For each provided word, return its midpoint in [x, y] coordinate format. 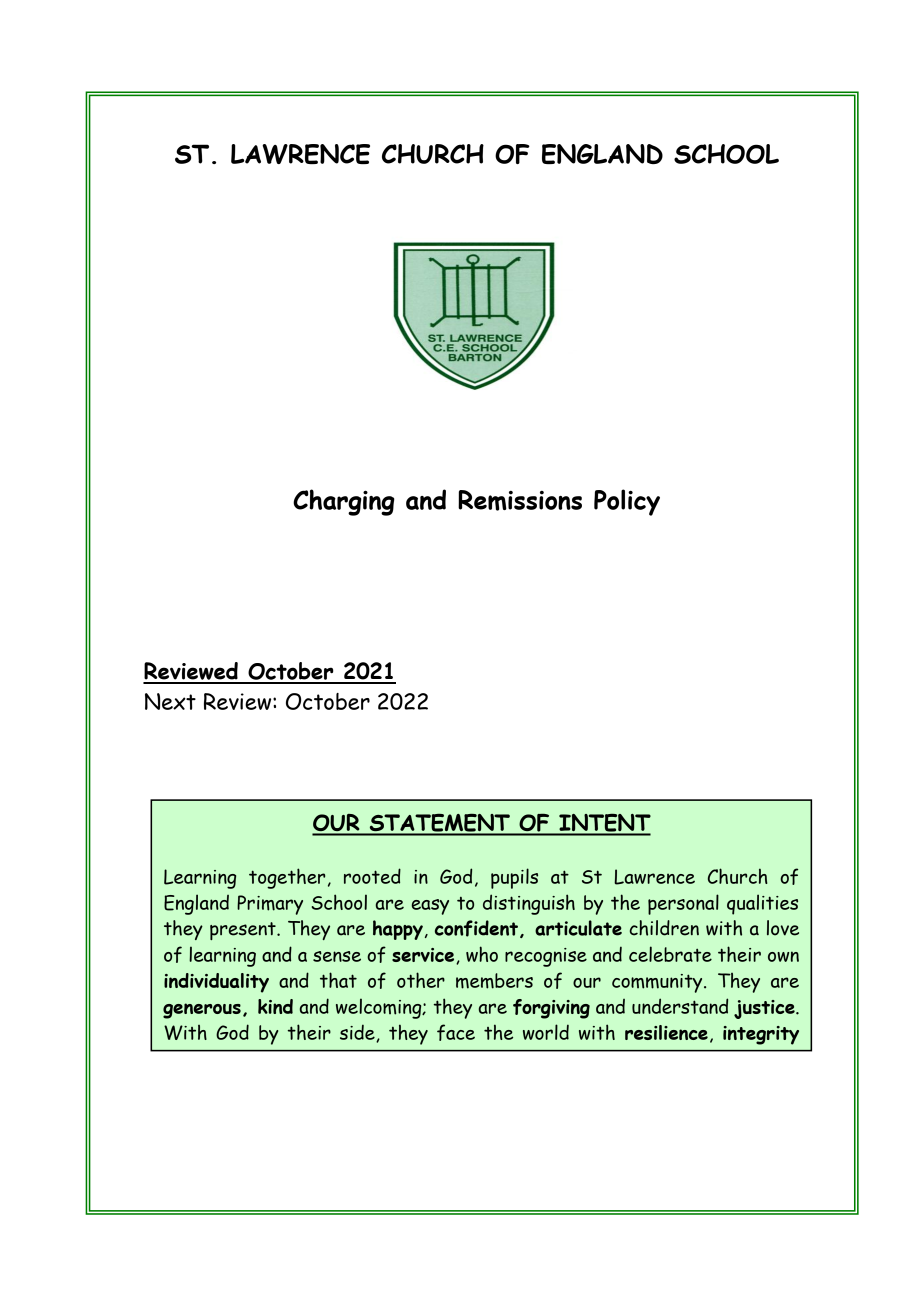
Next [170, 701]
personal [683, 904]
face [456, 1032]
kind [275, 1006]
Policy [627, 502]
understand [680, 1006]
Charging [344, 502]
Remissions [520, 500]
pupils [514, 878]
